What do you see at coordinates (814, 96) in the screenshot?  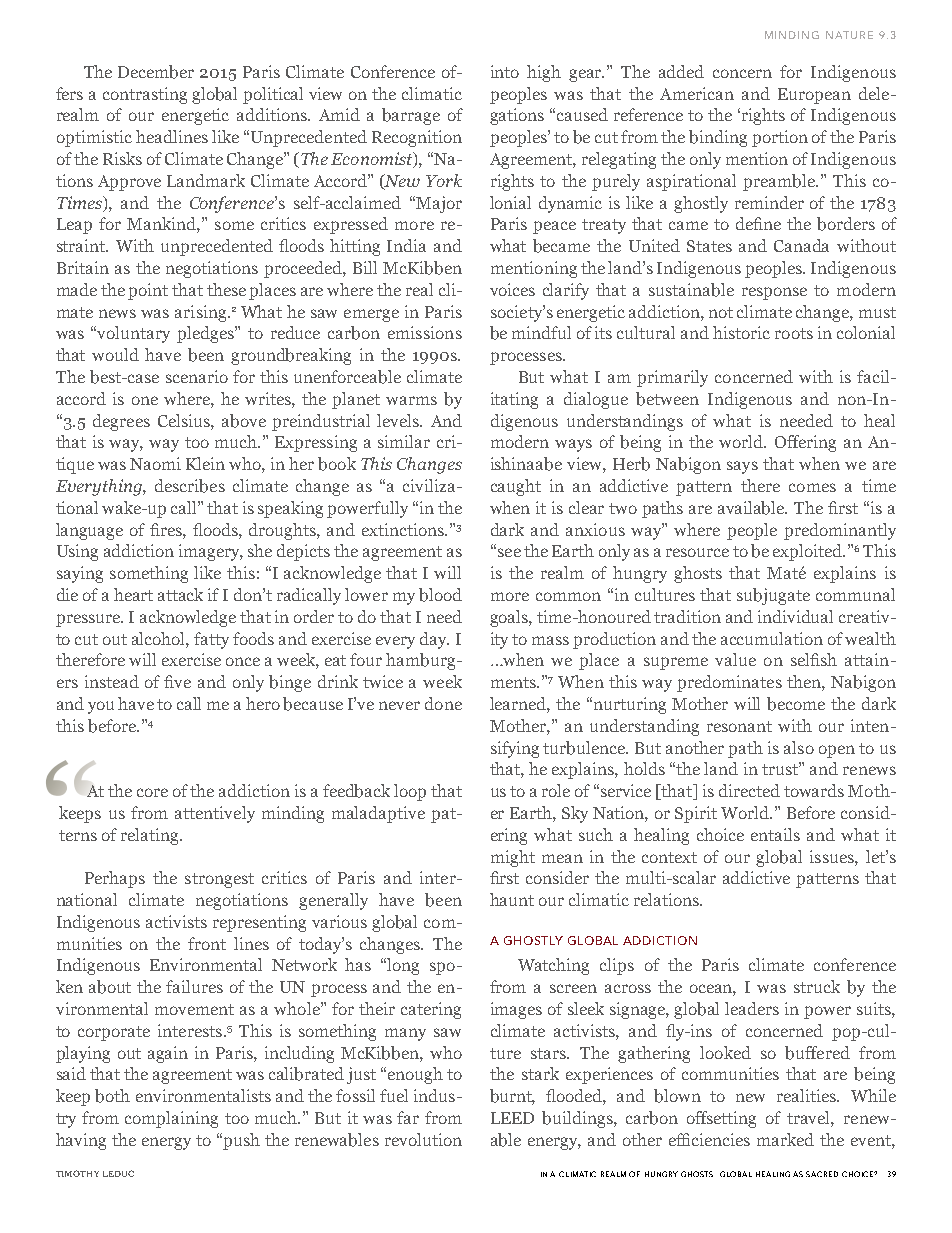 I see `European` at bounding box center [814, 96].
